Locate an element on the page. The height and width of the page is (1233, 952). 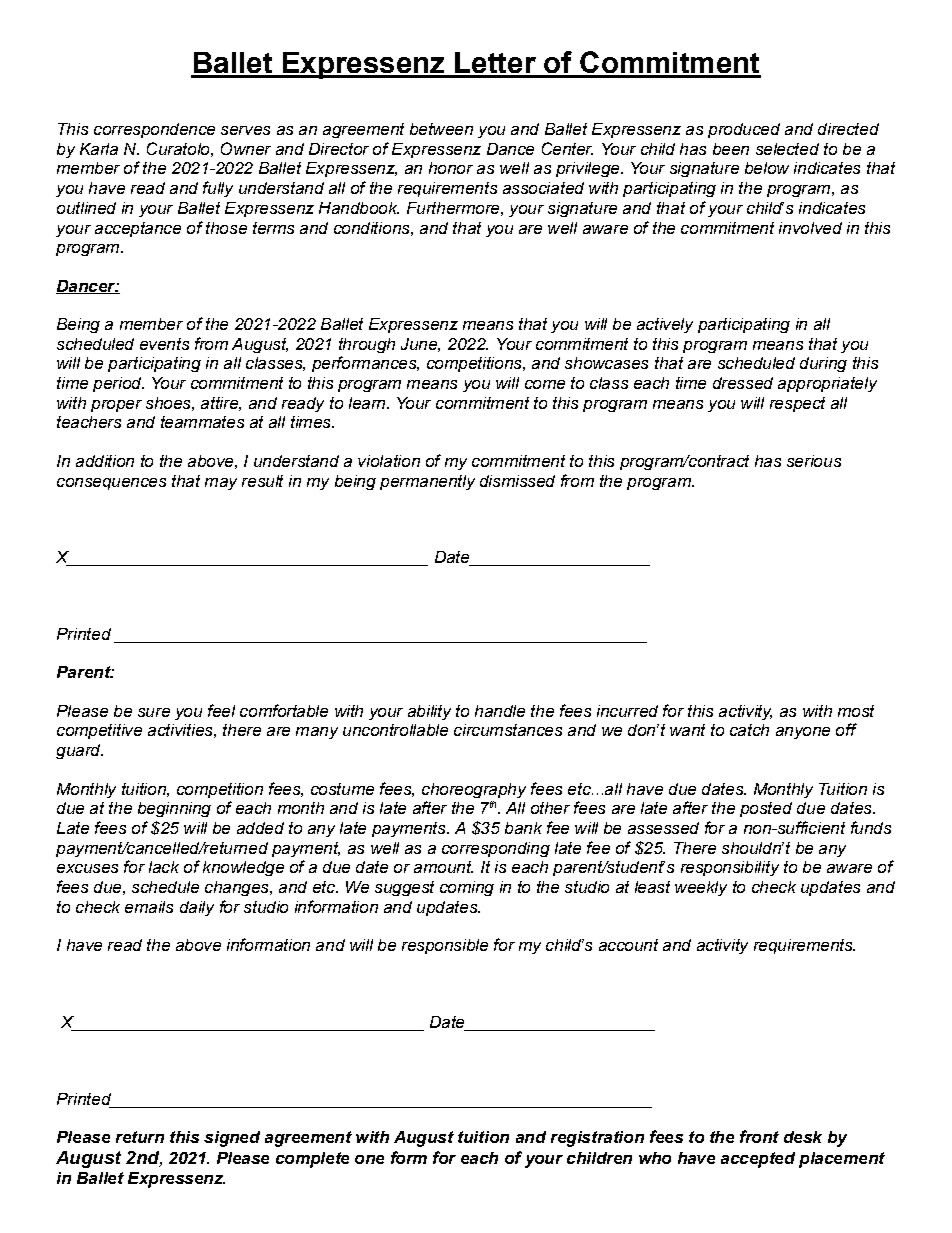
events is located at coordinates (164, 344).
